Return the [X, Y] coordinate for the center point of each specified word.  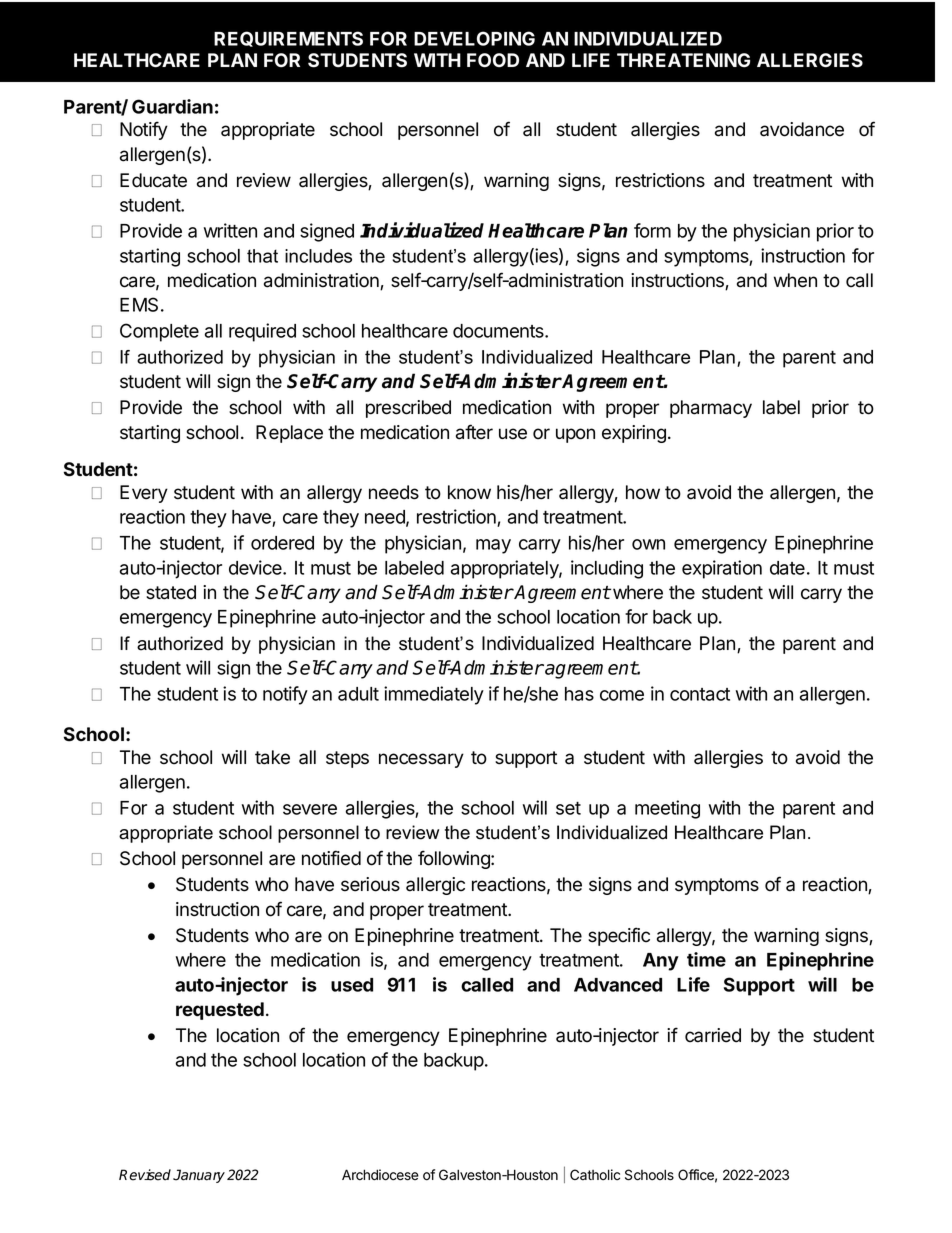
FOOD [493, 60]
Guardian [172, 106]
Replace [289, 434]
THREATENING [683, 60]
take [272, 757]
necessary [421, 760]
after [474, 432]
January [199, 1176]
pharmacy [711, 409]
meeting [667, 809]
